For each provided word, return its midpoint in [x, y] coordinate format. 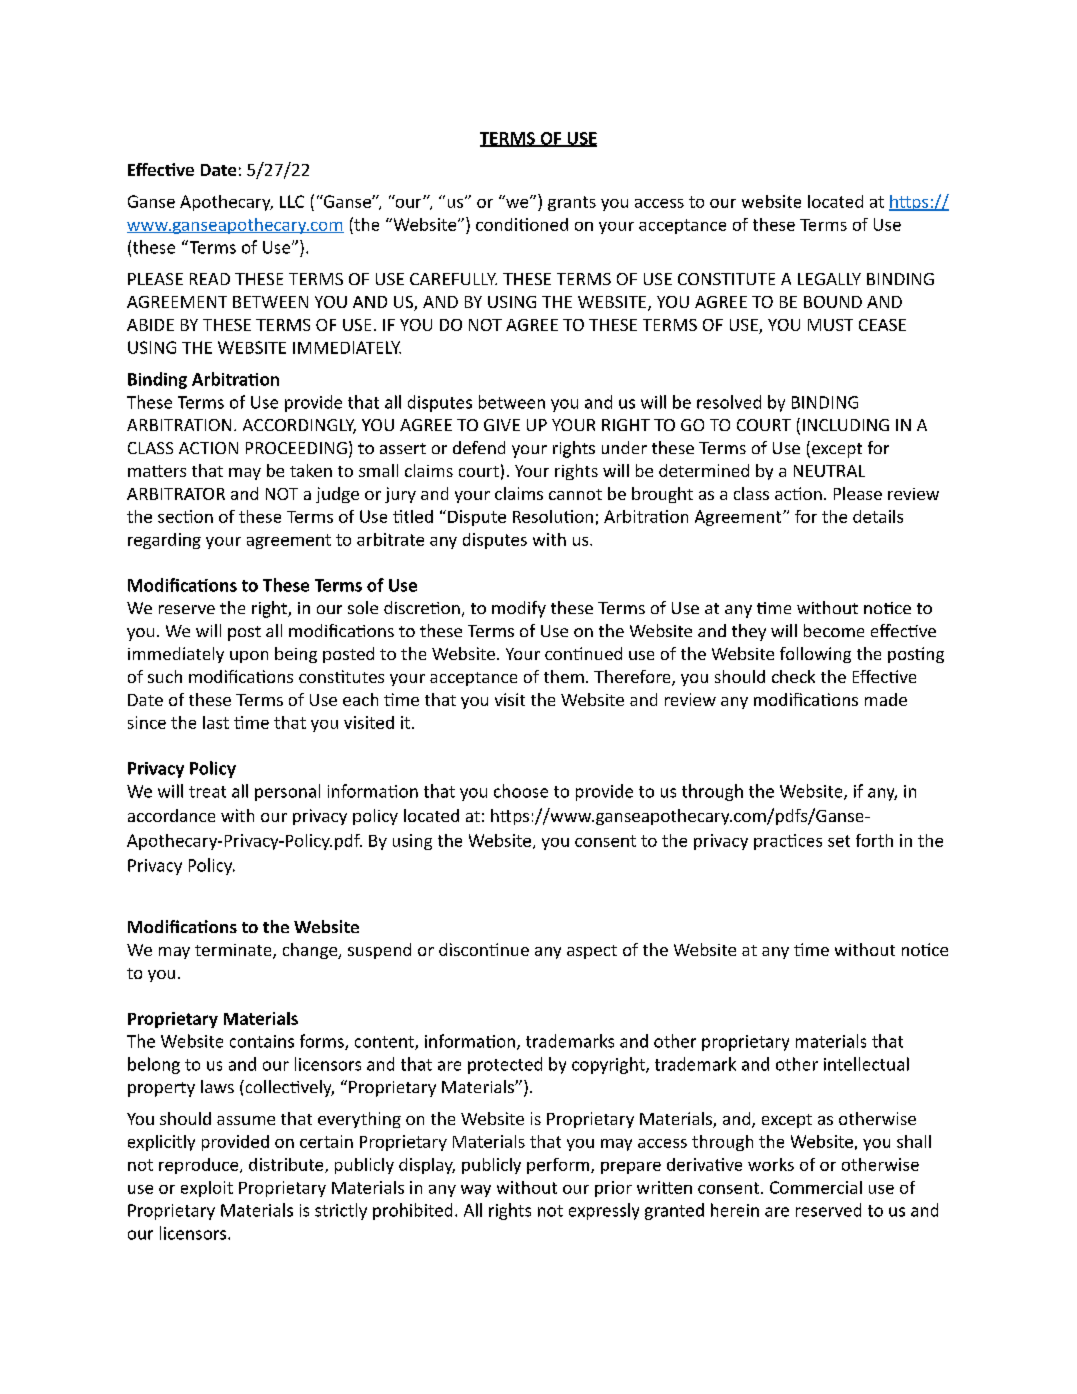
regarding [164, 541]
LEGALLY [829, 279]
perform [559, 1166]
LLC [292, 201]
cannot [575, 494]
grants [572, 203]
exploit [207, 1189]
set [839, 841]
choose [521, 791]
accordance [171, 815]
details [878, 516]
